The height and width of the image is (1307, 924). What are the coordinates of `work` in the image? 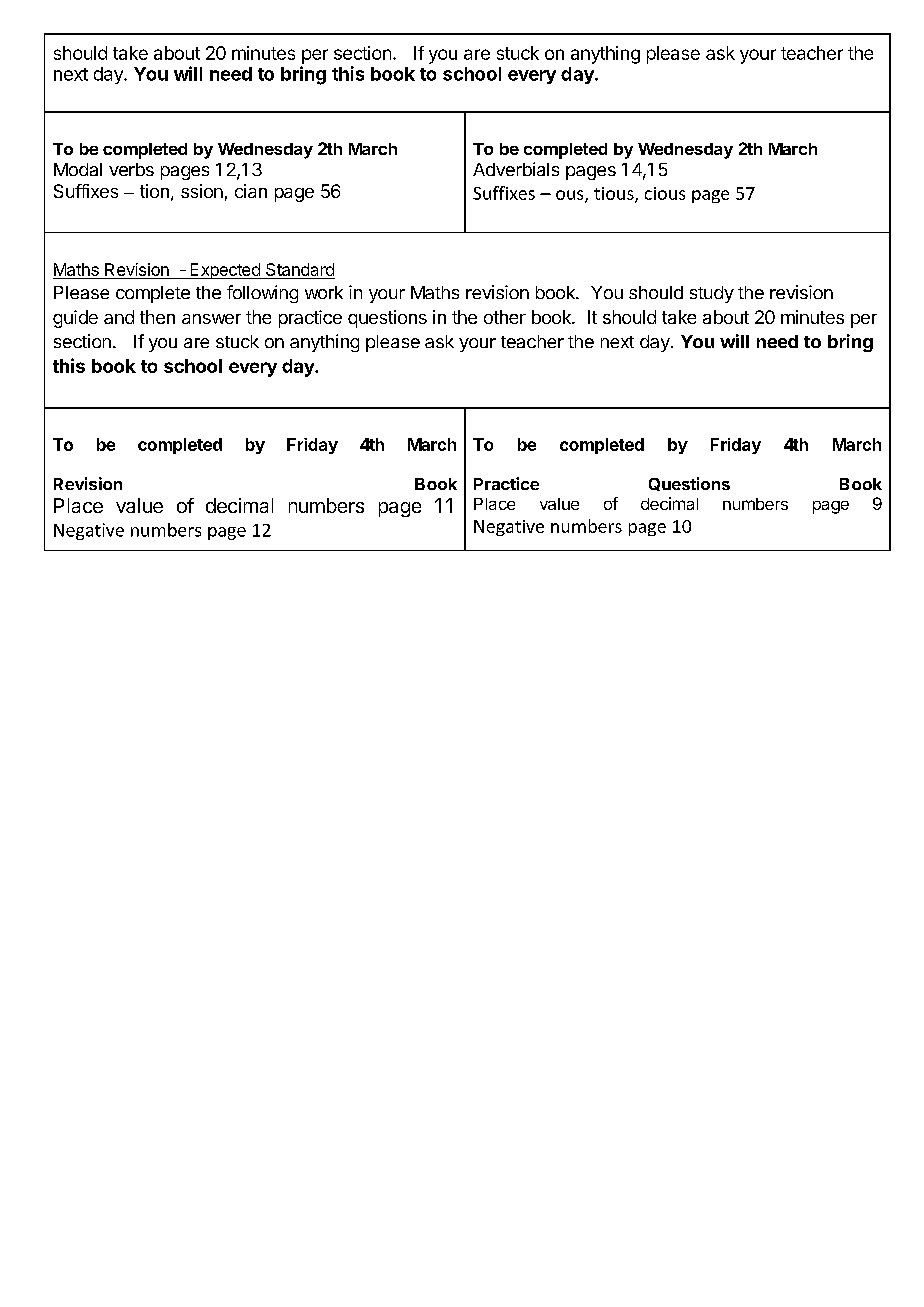 It's located at (324, 292).
